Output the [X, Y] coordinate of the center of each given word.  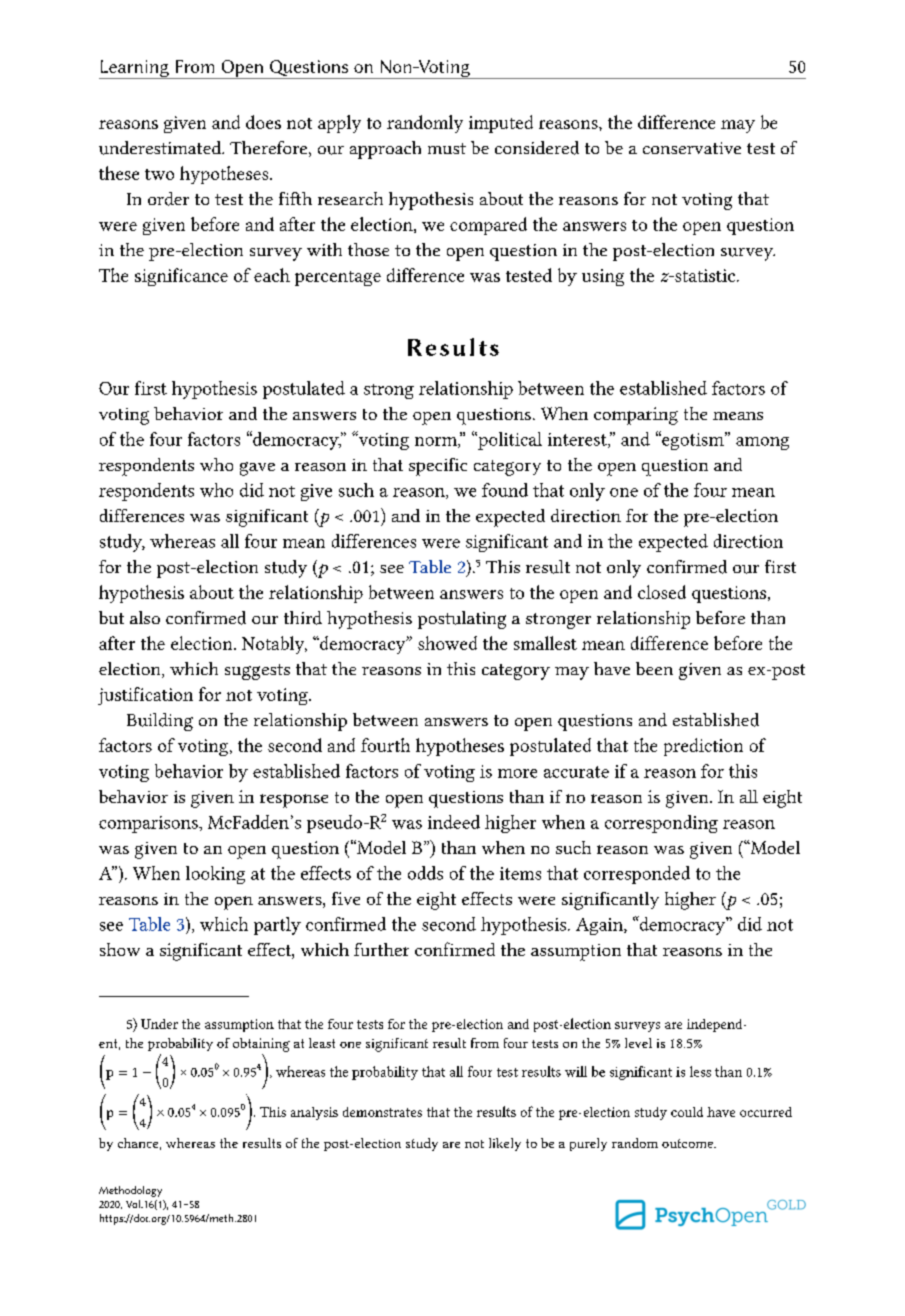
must [447, 148]
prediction [703, 747]
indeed [454, 822]
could [687, 1112]
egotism [693, 440]
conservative [692, 148]
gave [257, 469]
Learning [135, 69]
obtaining [261, 1045]
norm [437, 442]
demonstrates [382, 1112]
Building [160, 722]
